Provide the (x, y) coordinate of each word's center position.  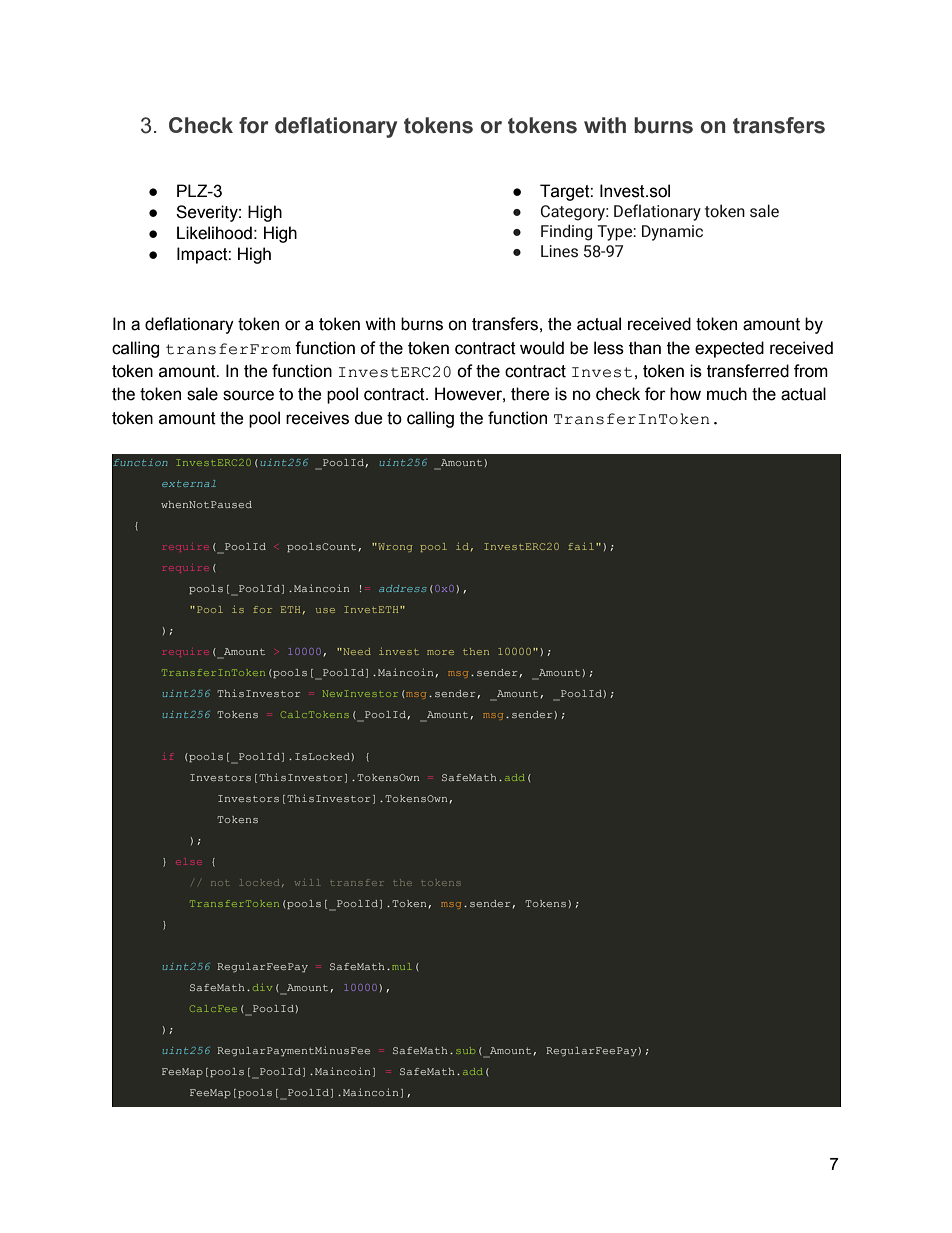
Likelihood (214, 233)
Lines (559, 251)
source (248, 395)
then (476, 651)
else (189, 861)
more (440, 652)
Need (356, 651)
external (189, 483)
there (530, 394)
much (727, 394)
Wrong (394, 547)
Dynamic (672, 233)
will (307, 882)
